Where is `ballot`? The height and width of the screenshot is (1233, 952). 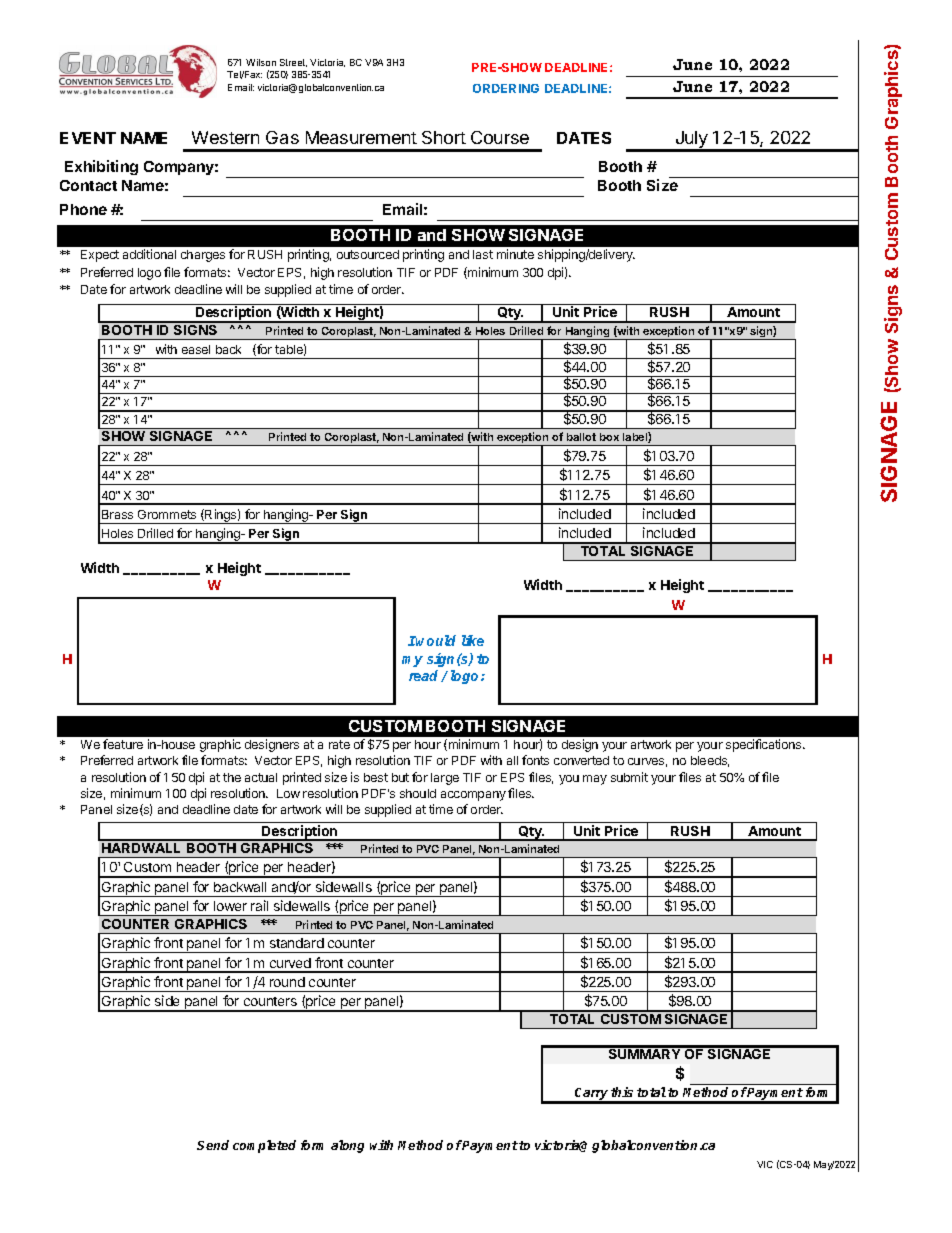
ballot is located at coordinates (581, 437).
